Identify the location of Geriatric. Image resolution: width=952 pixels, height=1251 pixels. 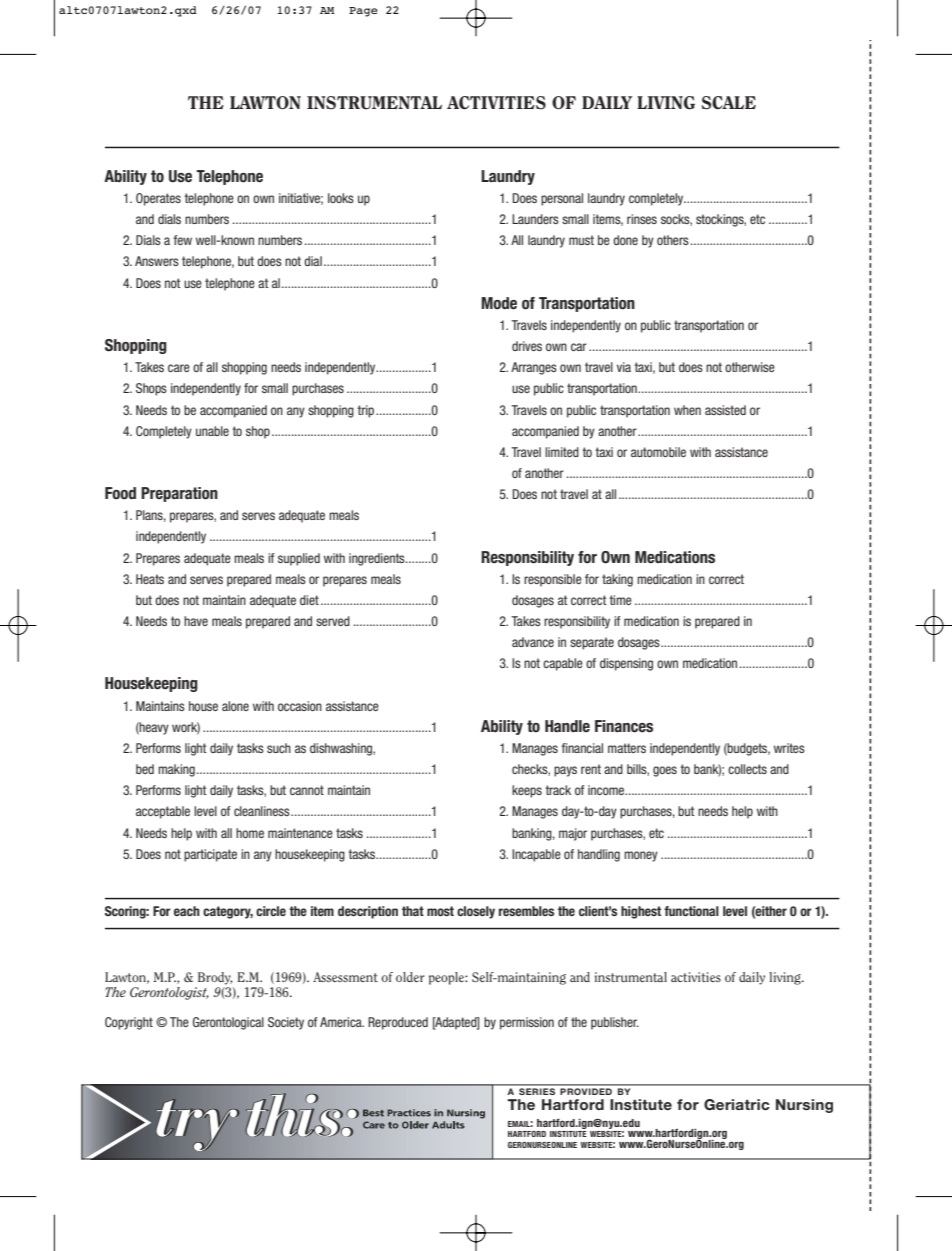
(737, 1105).
